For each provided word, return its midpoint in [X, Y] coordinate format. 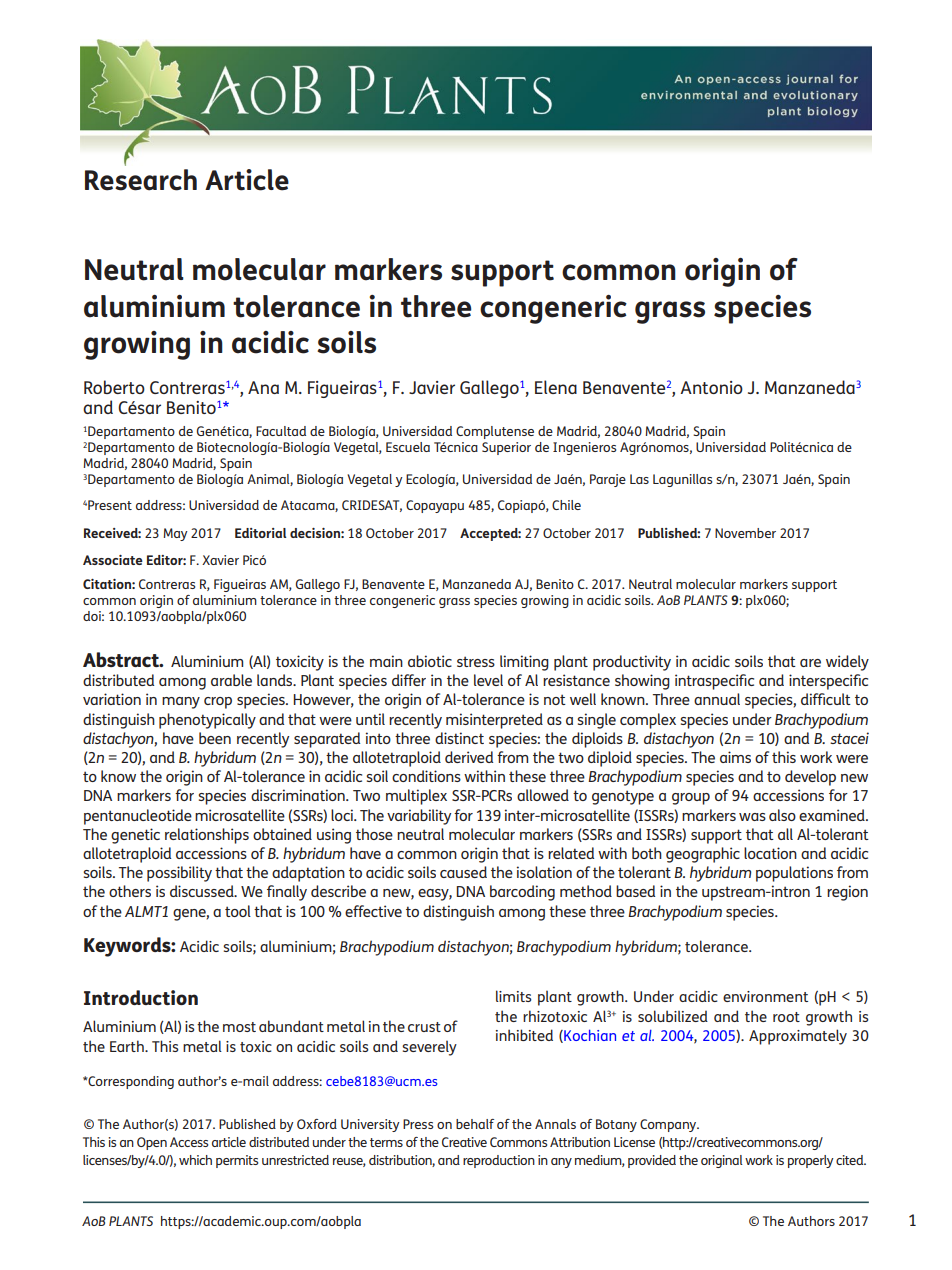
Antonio [711, 387]
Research [141, 180]
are [810, 663]
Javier [432, 387]
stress [476, 661]
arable [231, 680]
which [195, 1160]
